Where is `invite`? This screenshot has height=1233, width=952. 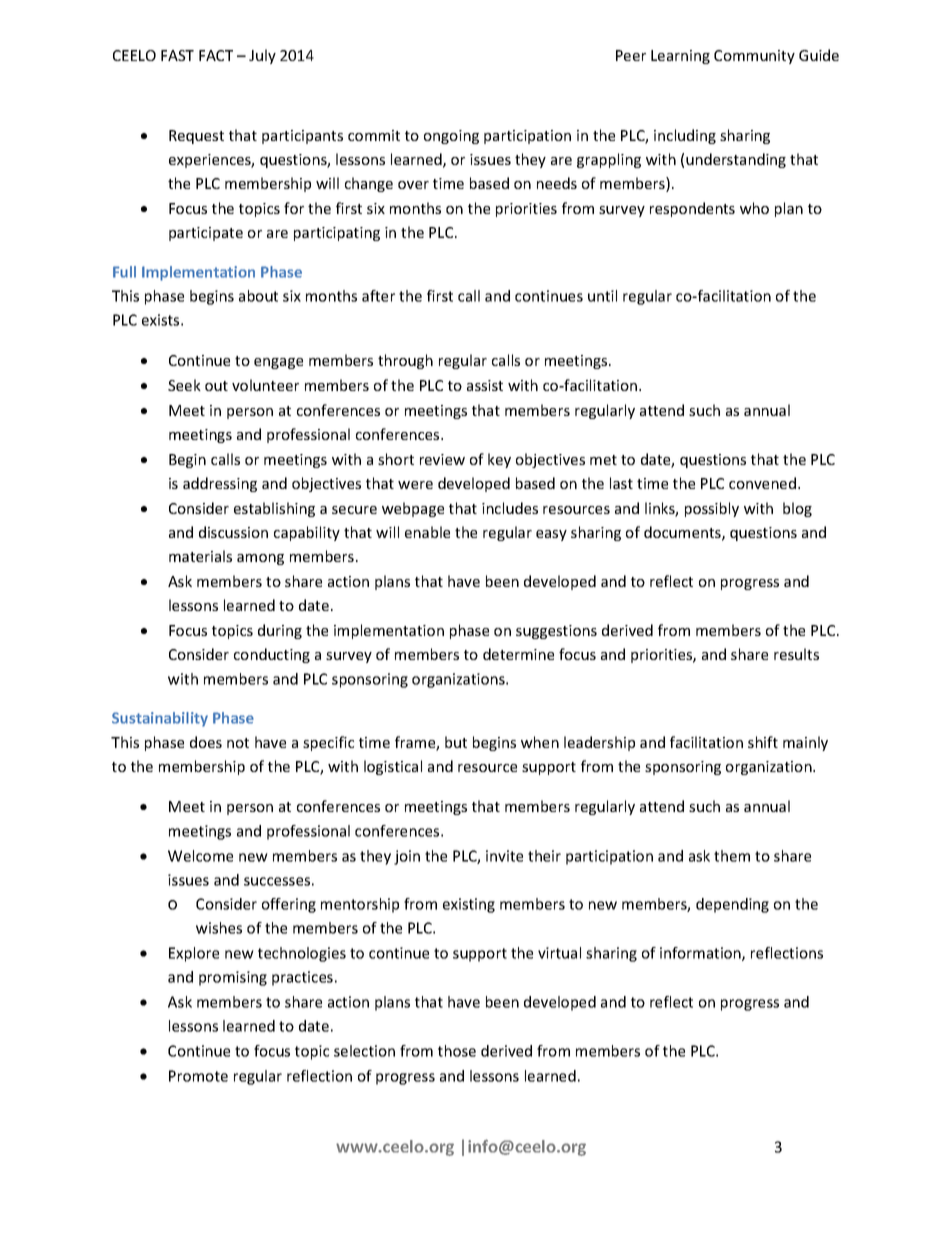 invite is located at coordinates (504, 856).
